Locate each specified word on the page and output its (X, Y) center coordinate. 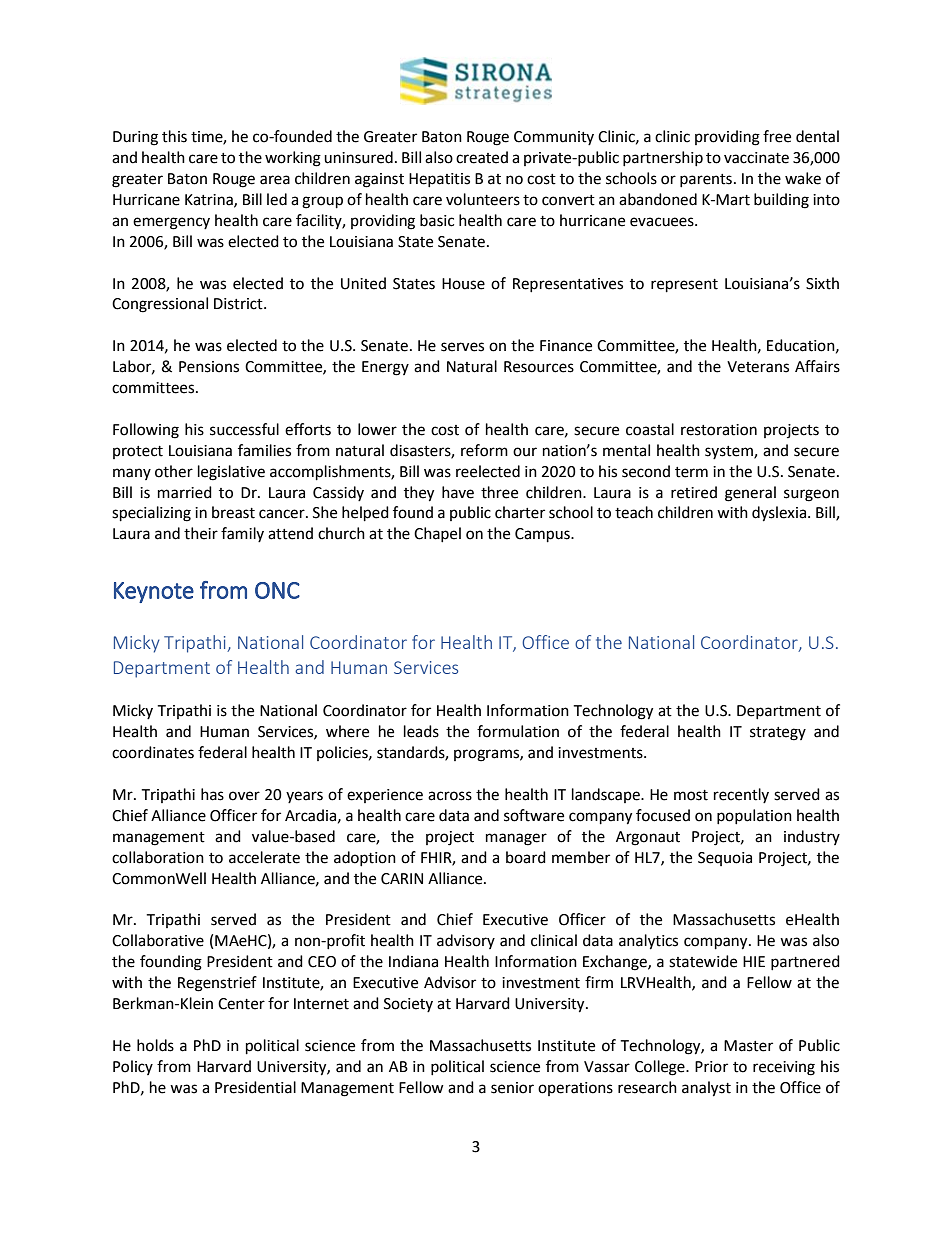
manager (516, 839)
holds (155, 1045)
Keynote (154, 592)
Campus (543, 535)
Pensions (209, 367)
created (482, 157)
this (174, 136)
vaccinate (756, 158)
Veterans (758, 367)
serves (462, 347)
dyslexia (779, 514)
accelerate (264, 857)
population (754, 816)
